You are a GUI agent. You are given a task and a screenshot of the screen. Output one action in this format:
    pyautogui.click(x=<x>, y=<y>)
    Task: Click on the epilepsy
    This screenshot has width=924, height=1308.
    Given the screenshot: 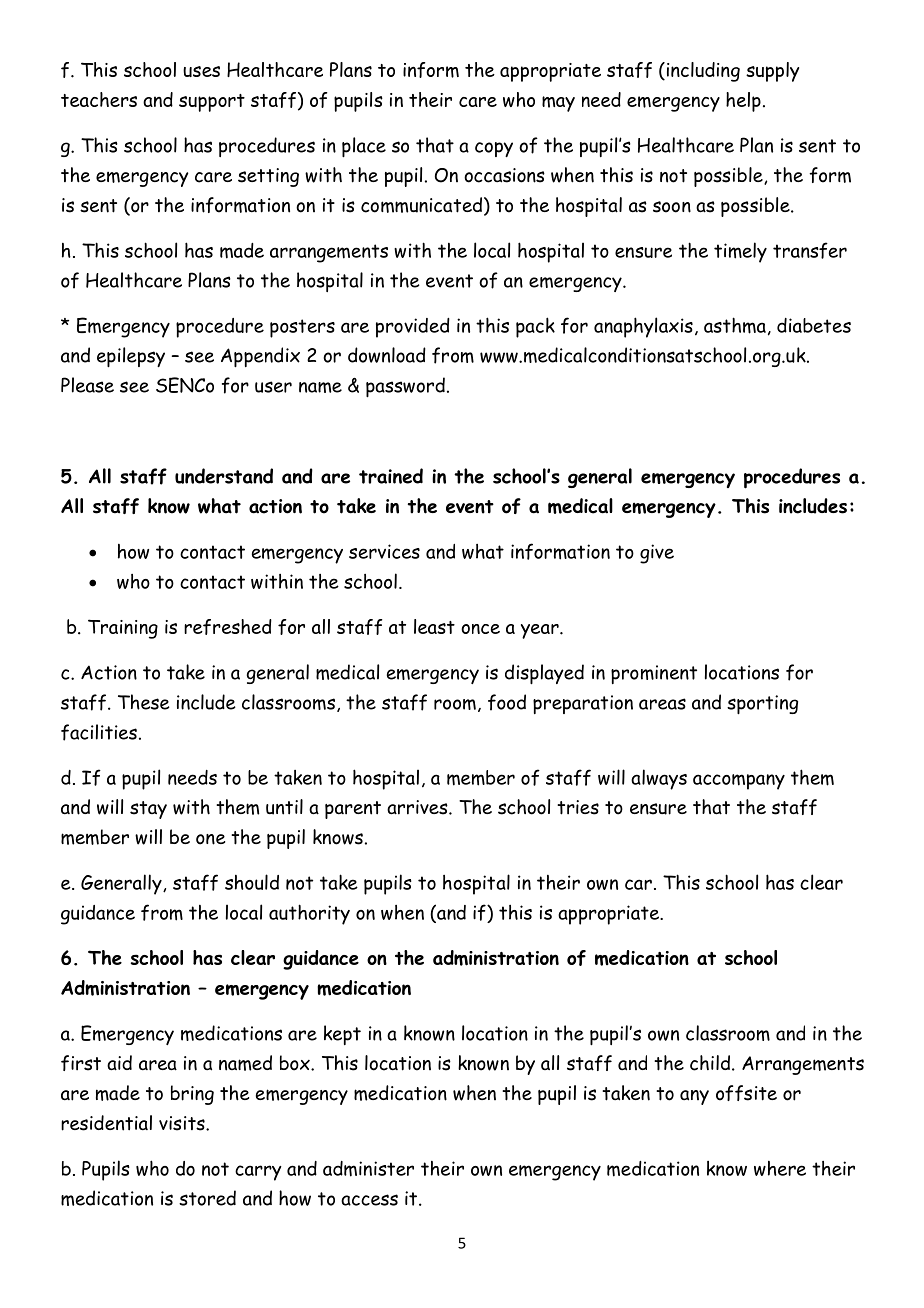 What is the action you would take?
    pyautogui.click(x=131, y=357)
